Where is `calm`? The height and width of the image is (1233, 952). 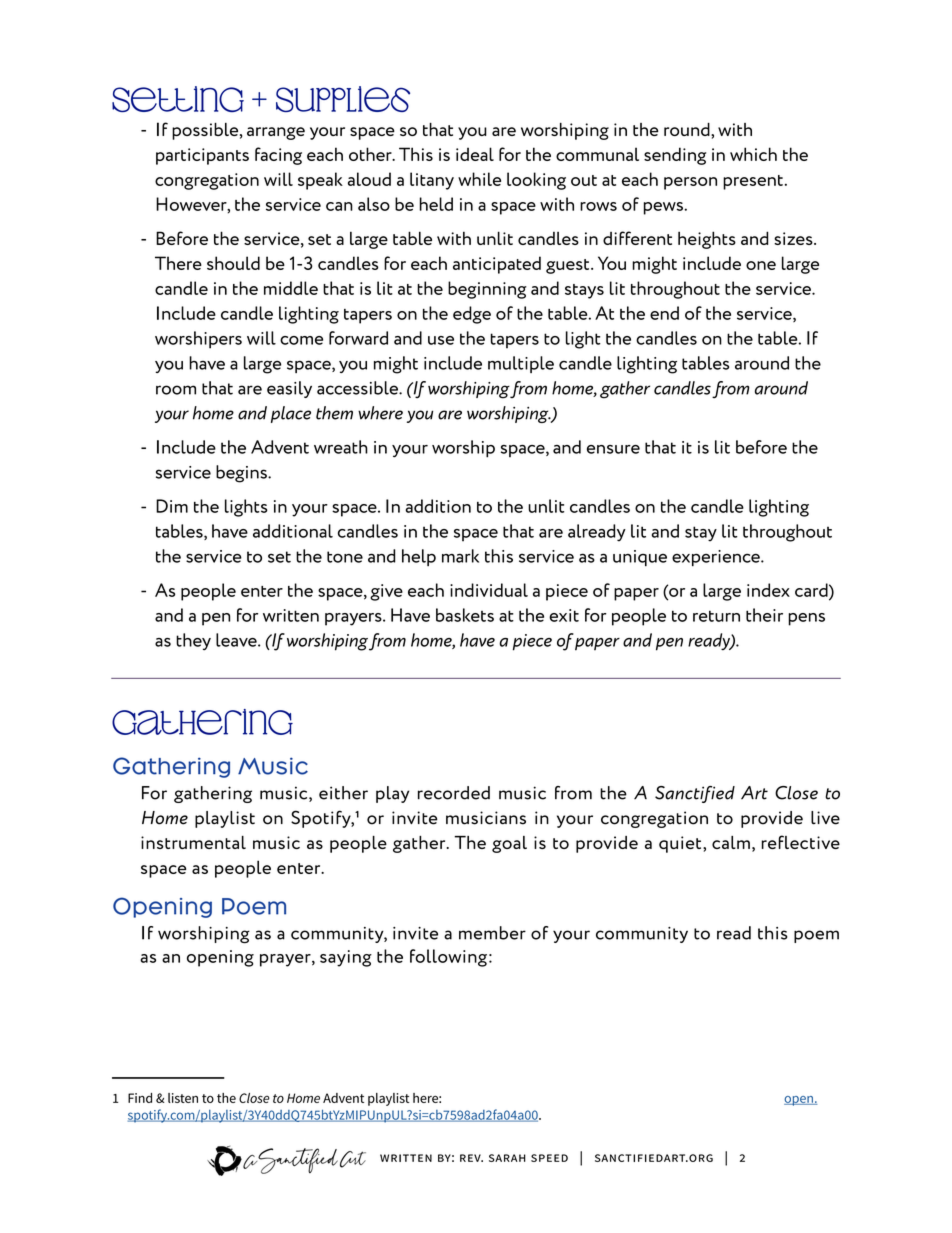 calm is located at coordinates (731, 842).
